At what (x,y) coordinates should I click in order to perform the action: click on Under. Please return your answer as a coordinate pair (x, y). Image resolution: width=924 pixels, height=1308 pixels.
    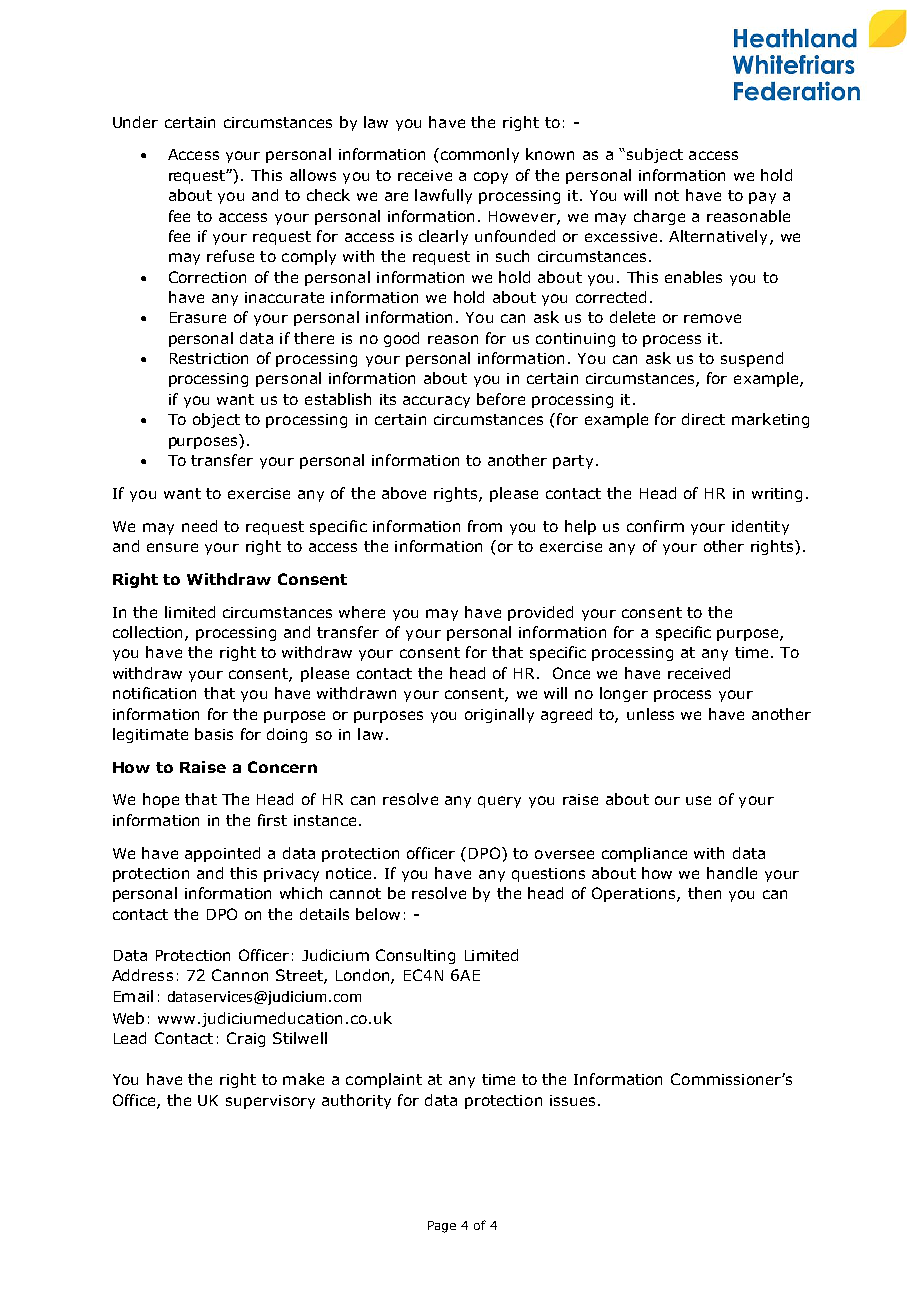
    Looking at the image, I should click on (135, 122).
